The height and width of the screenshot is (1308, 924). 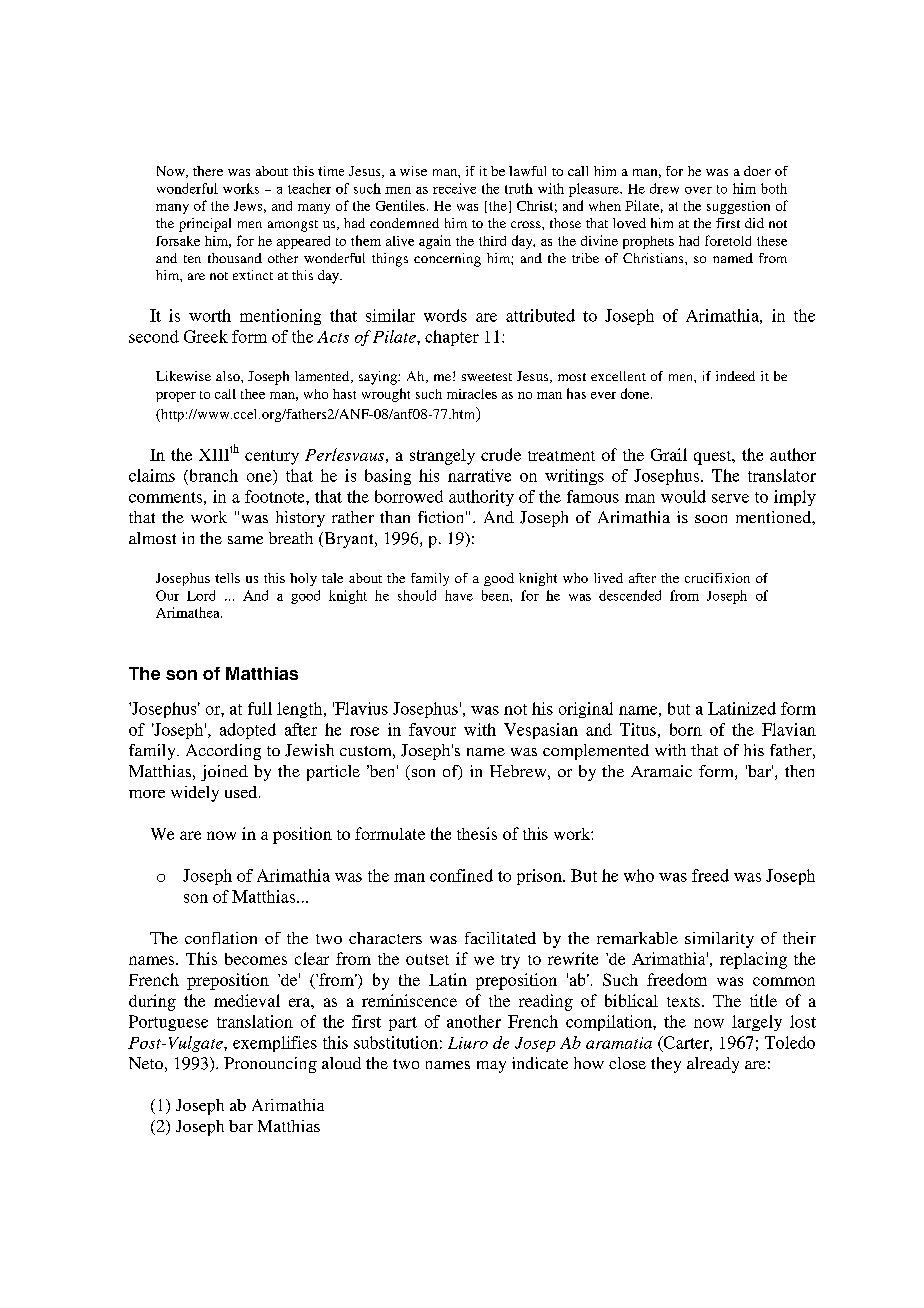 What do you see at coordinates (472, 394) in the screenshot?
I see `miracles` at bounding box center [472, 394].
